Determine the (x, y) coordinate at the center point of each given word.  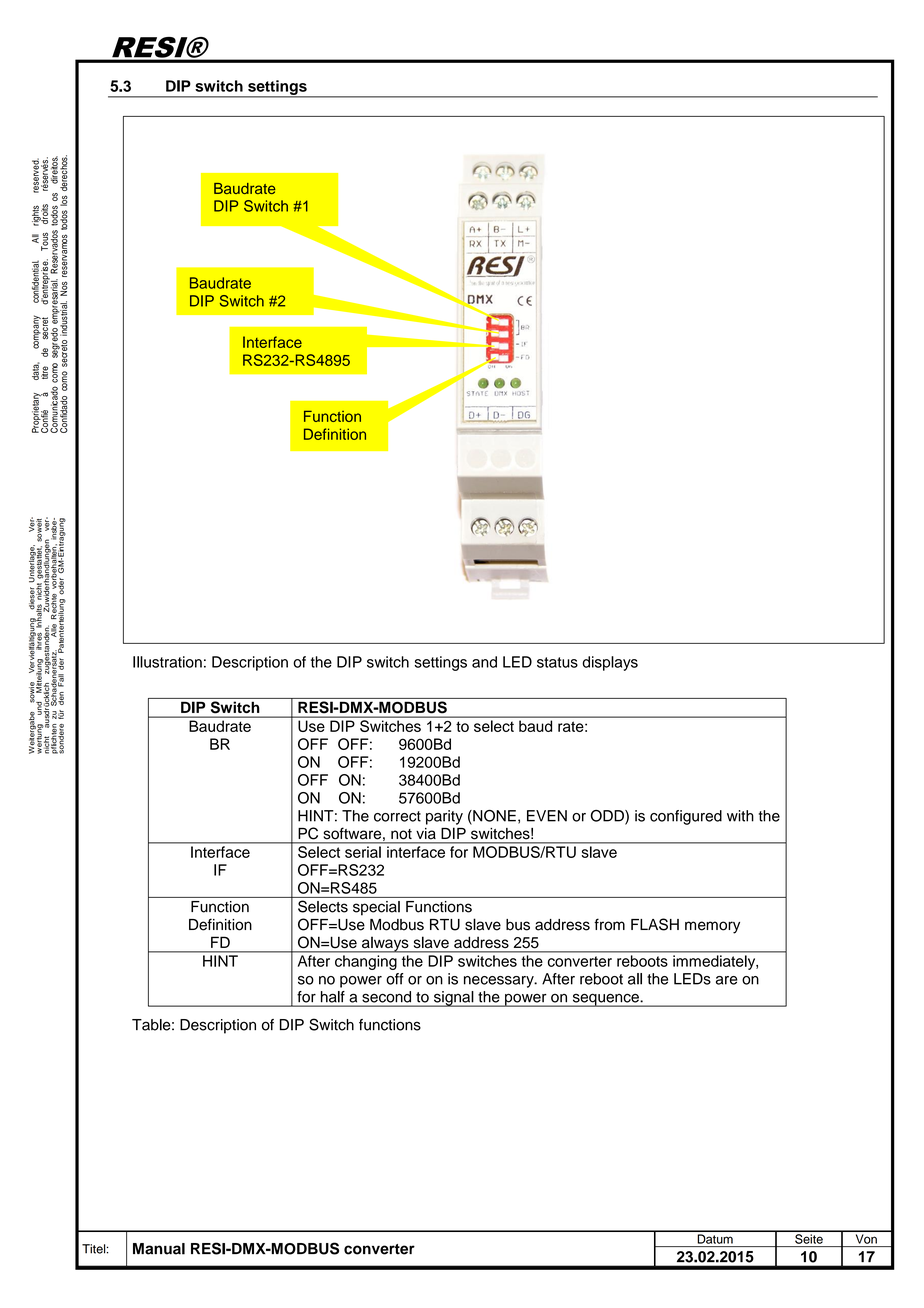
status (557, 662)
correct (397, 816)
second (387, 997)
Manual (159, 1249)
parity (444, 817)
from (609, 924)
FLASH (655, 924)
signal (454, 999)
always (385, 944)
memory (712, 927)
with (740, 816)
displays (610, 663)
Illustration (167, 662)
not (401, 834)
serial (363, 852)
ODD (608, 817)
